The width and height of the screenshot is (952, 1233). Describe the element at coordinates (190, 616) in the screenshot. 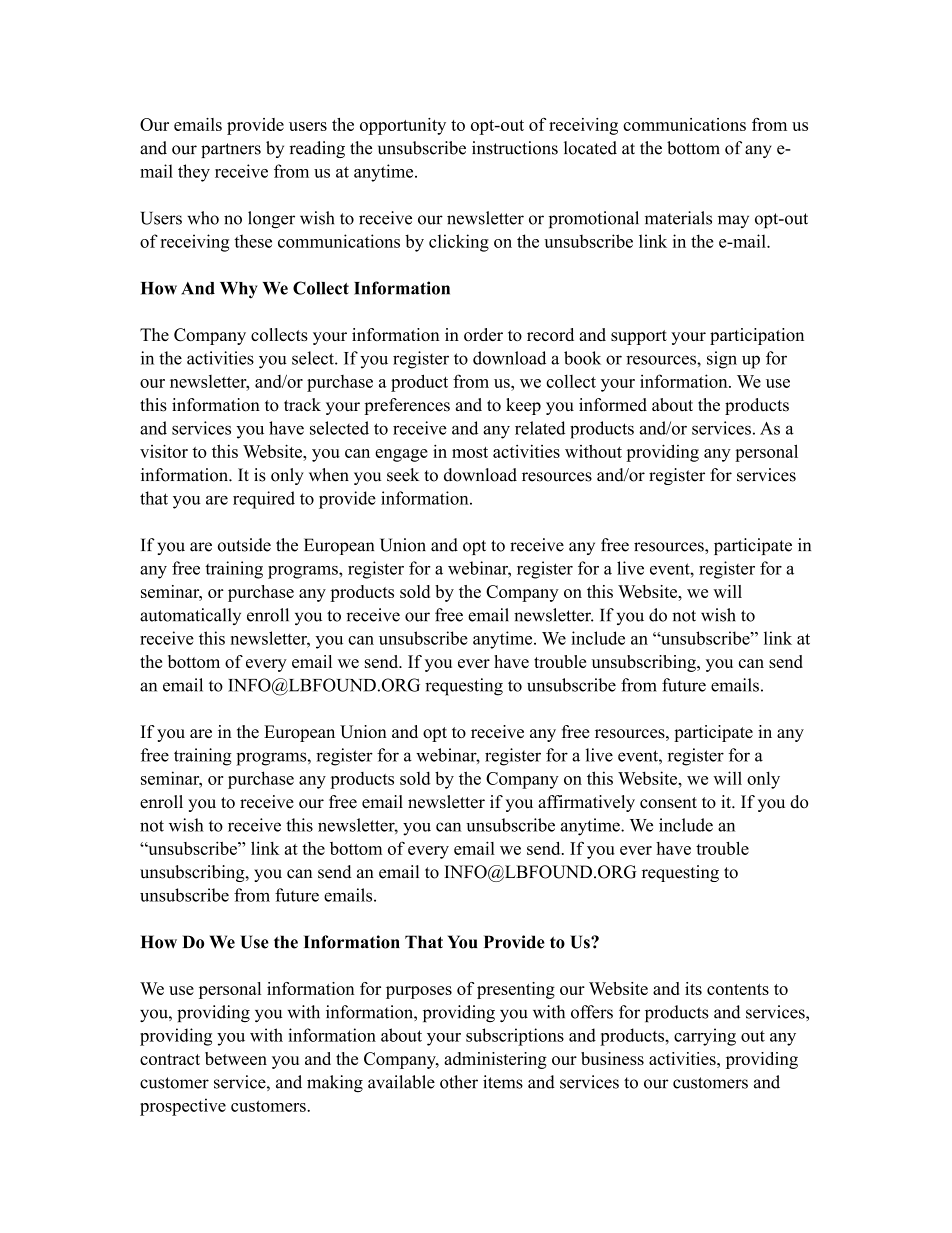

I see `automatically` at that location.
